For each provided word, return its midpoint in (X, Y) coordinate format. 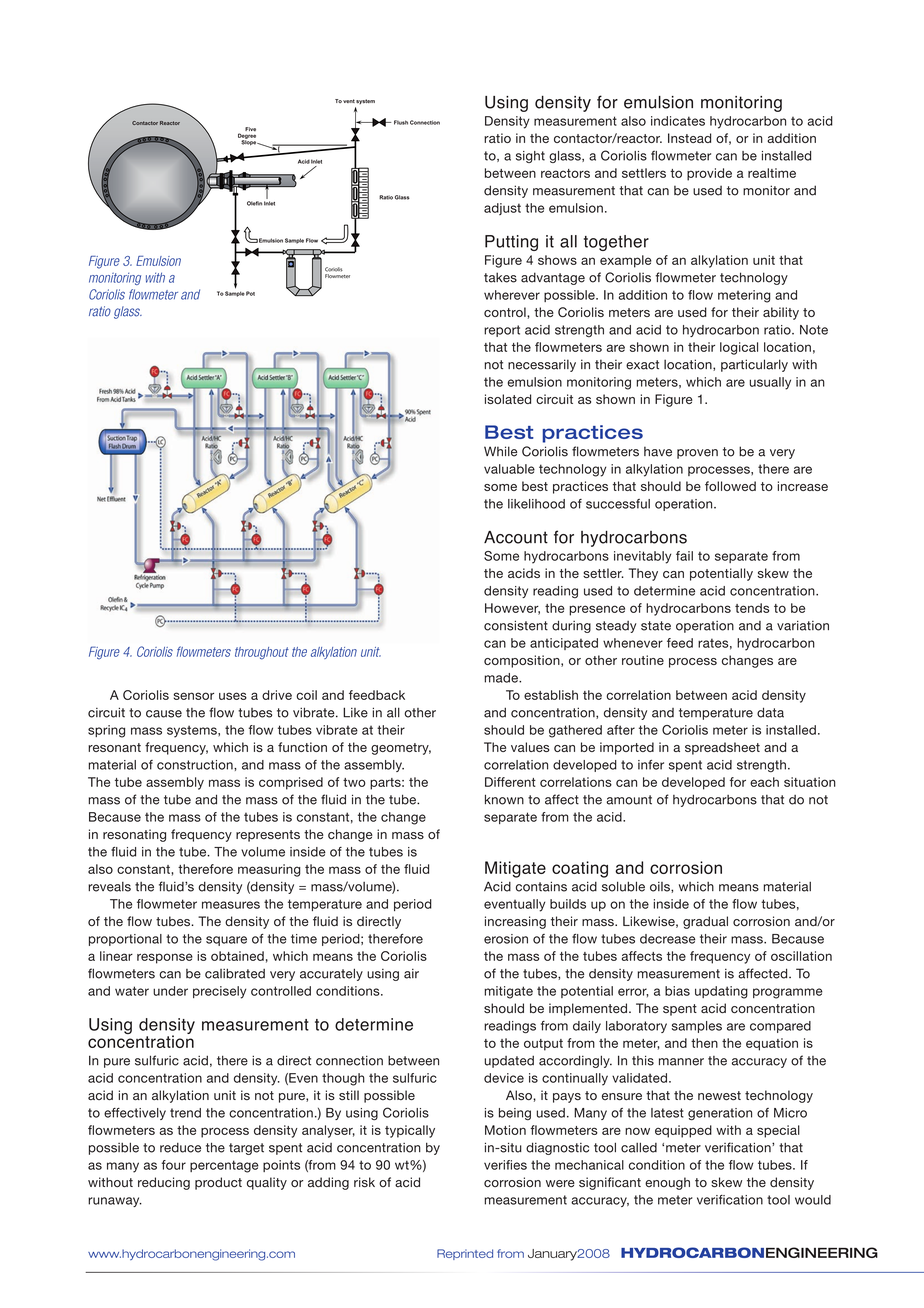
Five (250, 129)
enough (667, 1183)
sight (530, 157)
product (218, 1183)
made (502, 678)
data (770, 712)
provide (709, 174)
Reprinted (465, 1254)
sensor (194, 696)
